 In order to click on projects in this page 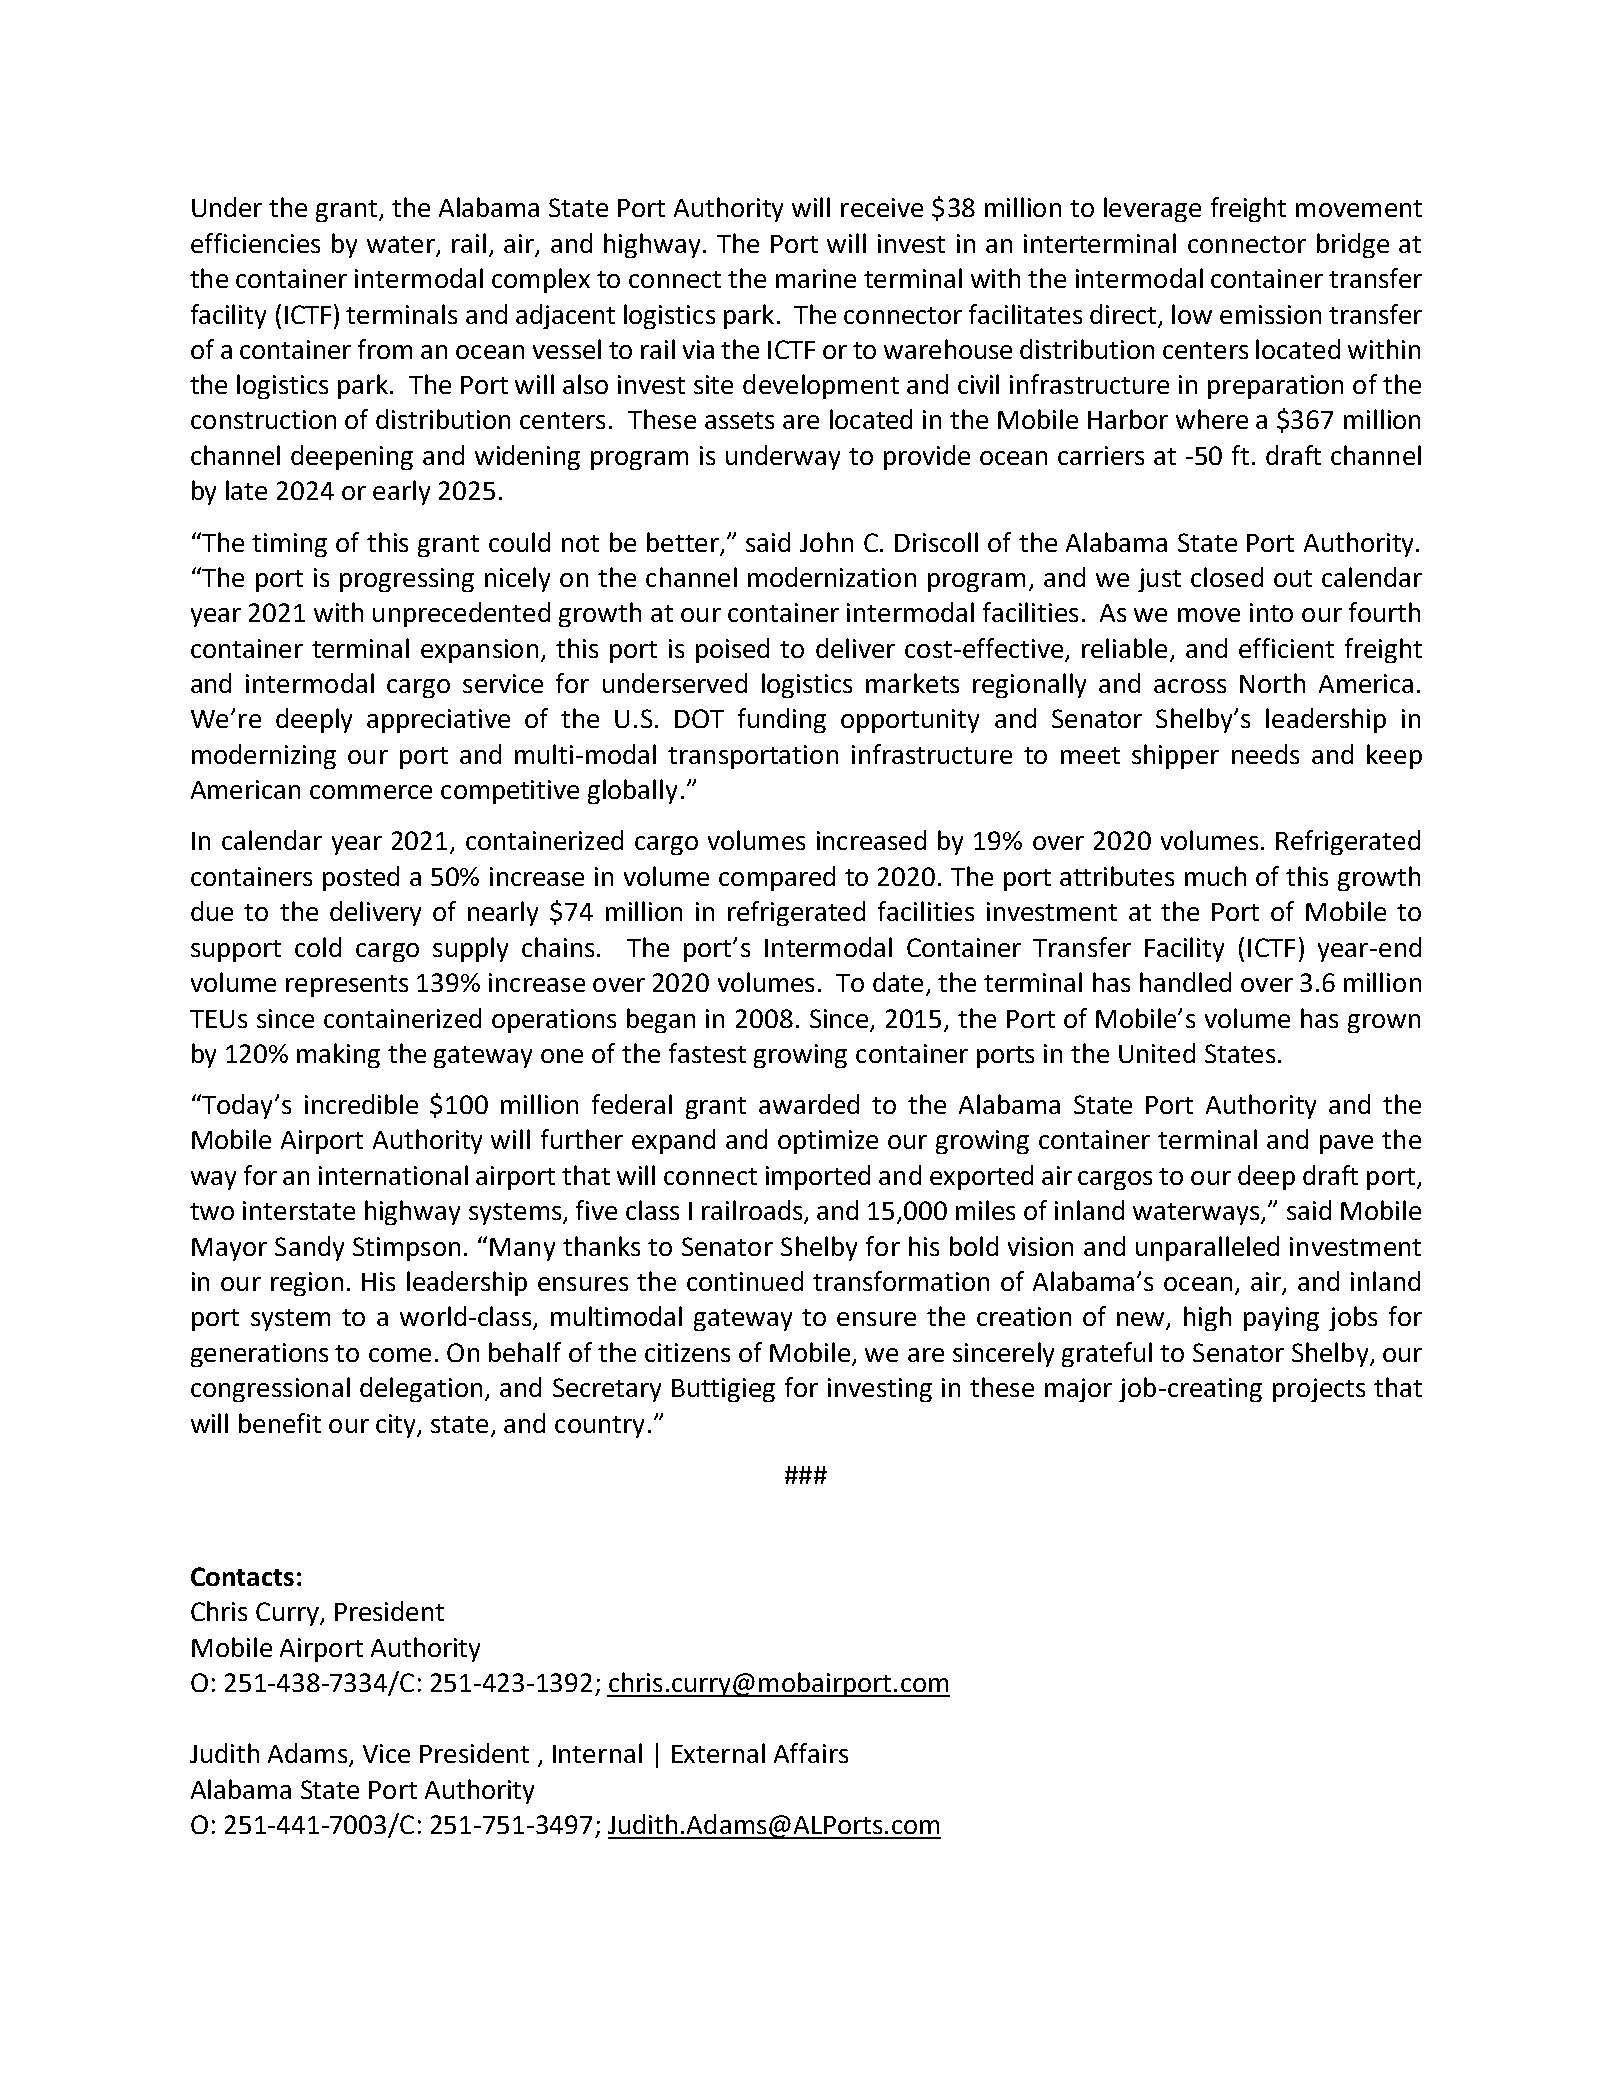, I will do `click(1319, 1390)`.
